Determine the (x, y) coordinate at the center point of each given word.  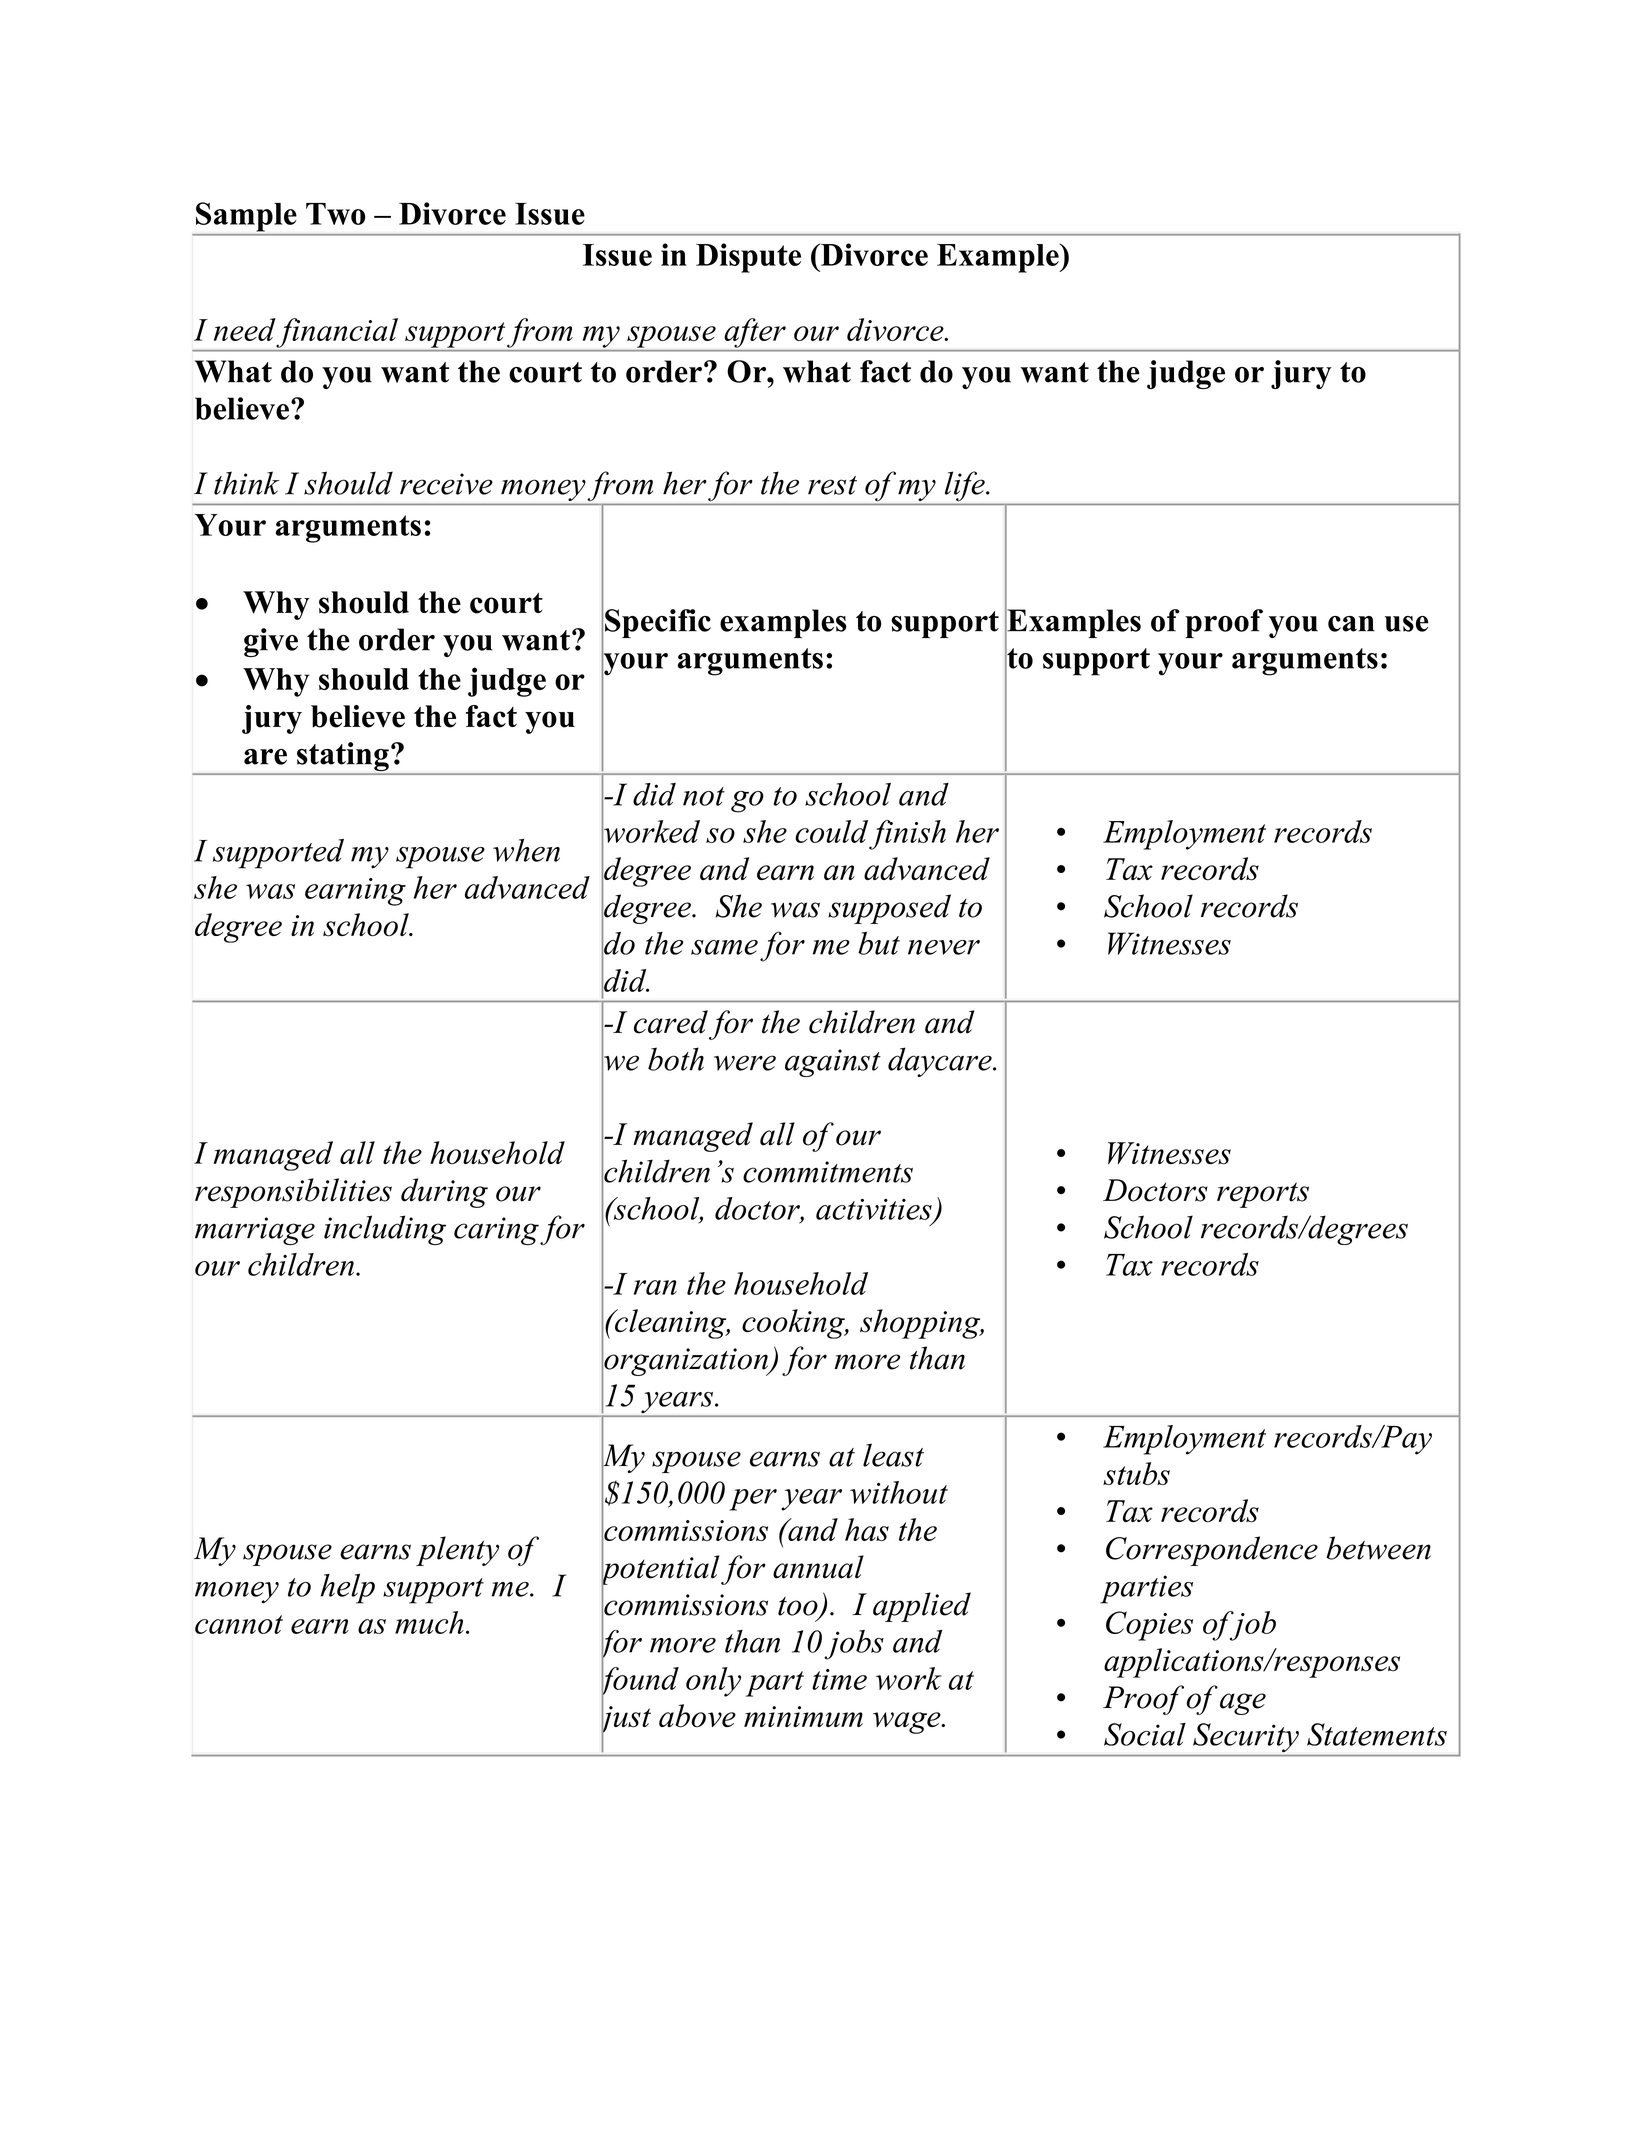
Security (1246, 1737)
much (429, 1622)
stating (343, 758)
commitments (828, 1172)
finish (907, 835)
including (385, 1230)
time (839, 1679)
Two (335, 214)
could (831, 831)
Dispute (748, 258)
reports (1263, 1195)
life (966, 486)
